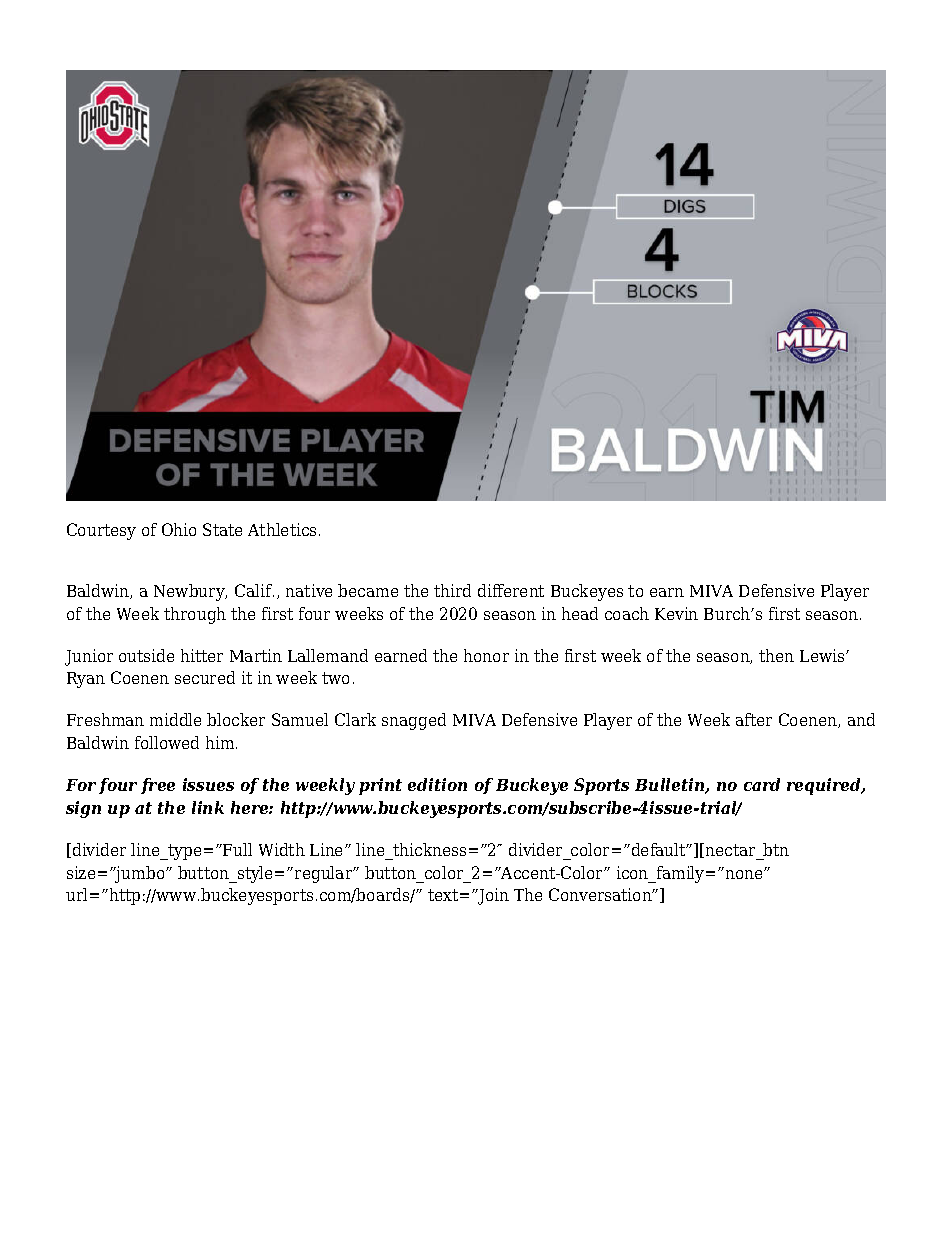 This screenshot has height=1233, width=952. Describe the element at coordinates (190, 592) in the screenshot. I see `Newbury` at that location.
